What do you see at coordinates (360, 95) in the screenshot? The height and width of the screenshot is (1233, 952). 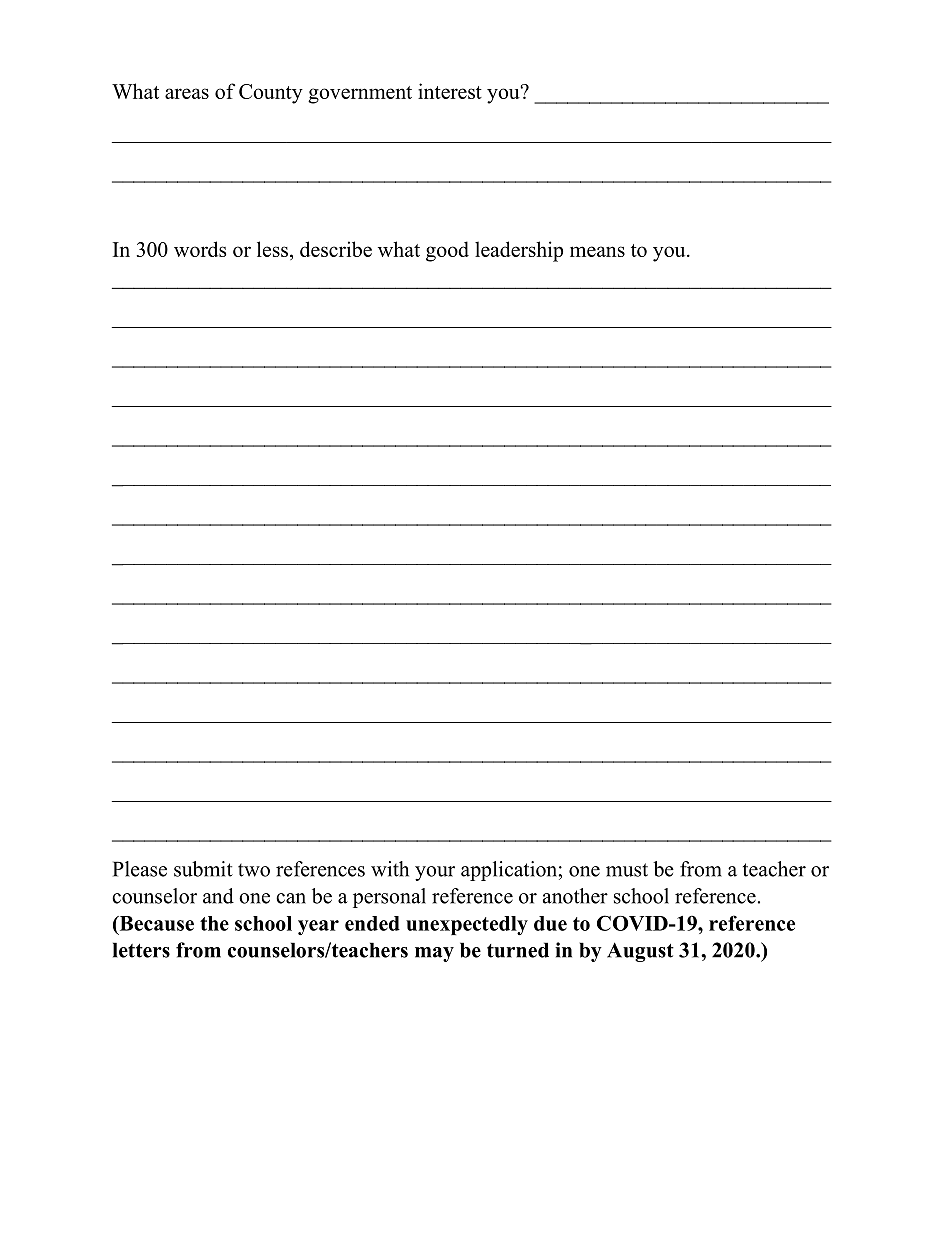 I see `government` at bounding box center [360, 95].
